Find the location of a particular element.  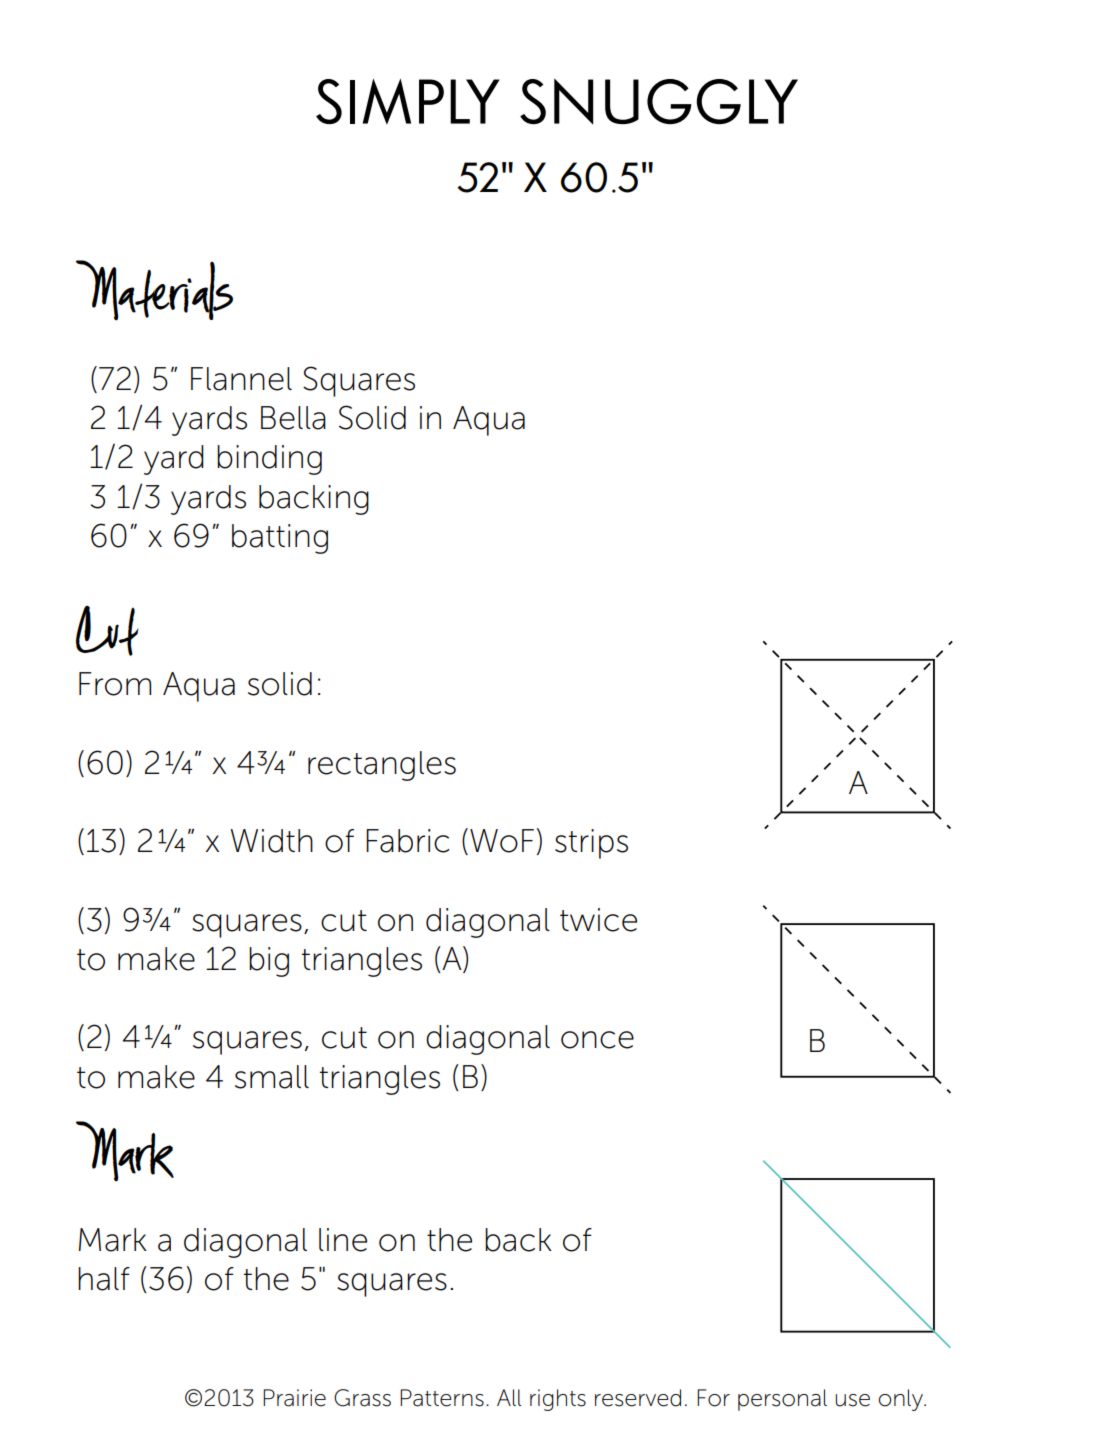

binding is located at coordinates (269, 460).
